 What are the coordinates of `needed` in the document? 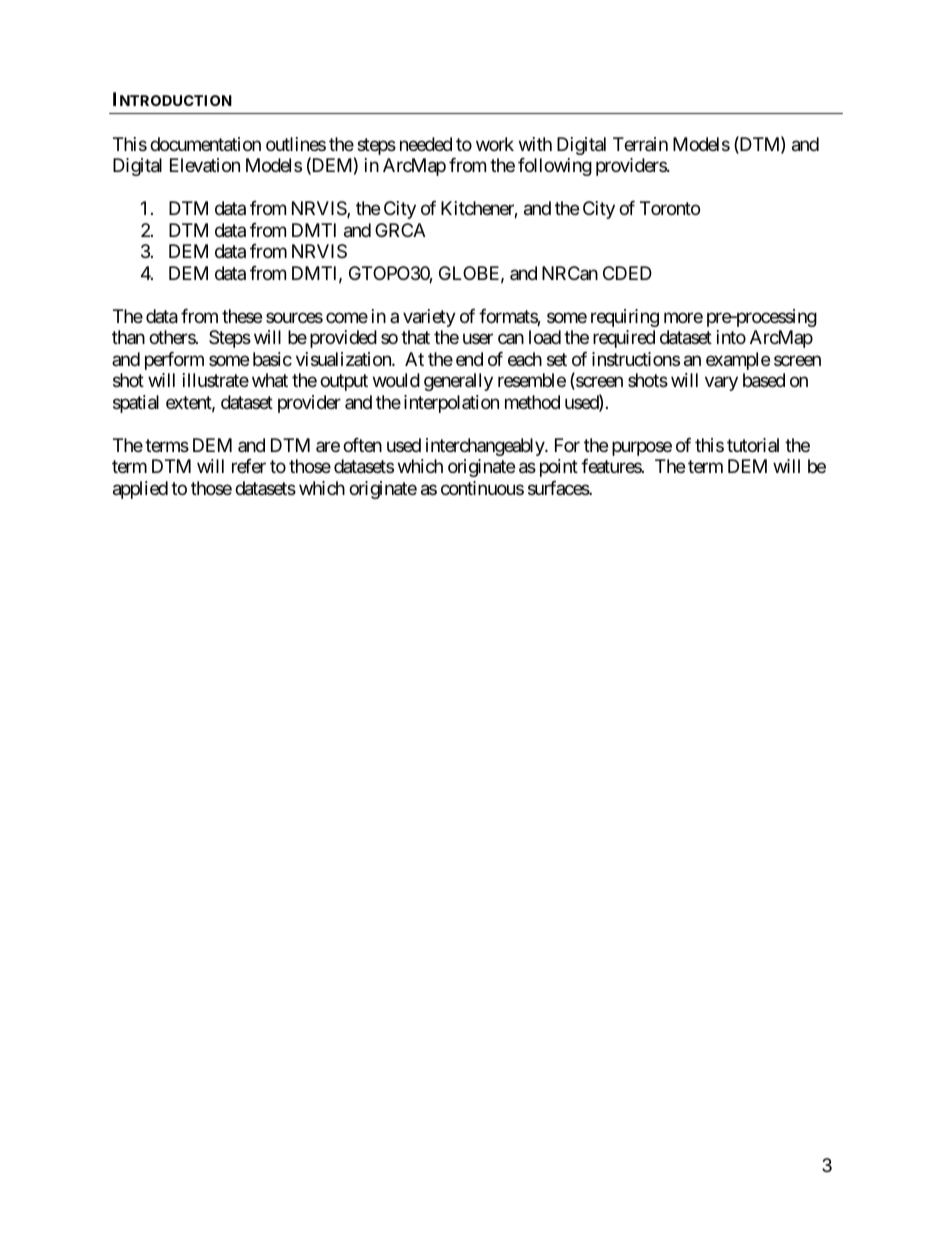 It's located at (426, 144).
